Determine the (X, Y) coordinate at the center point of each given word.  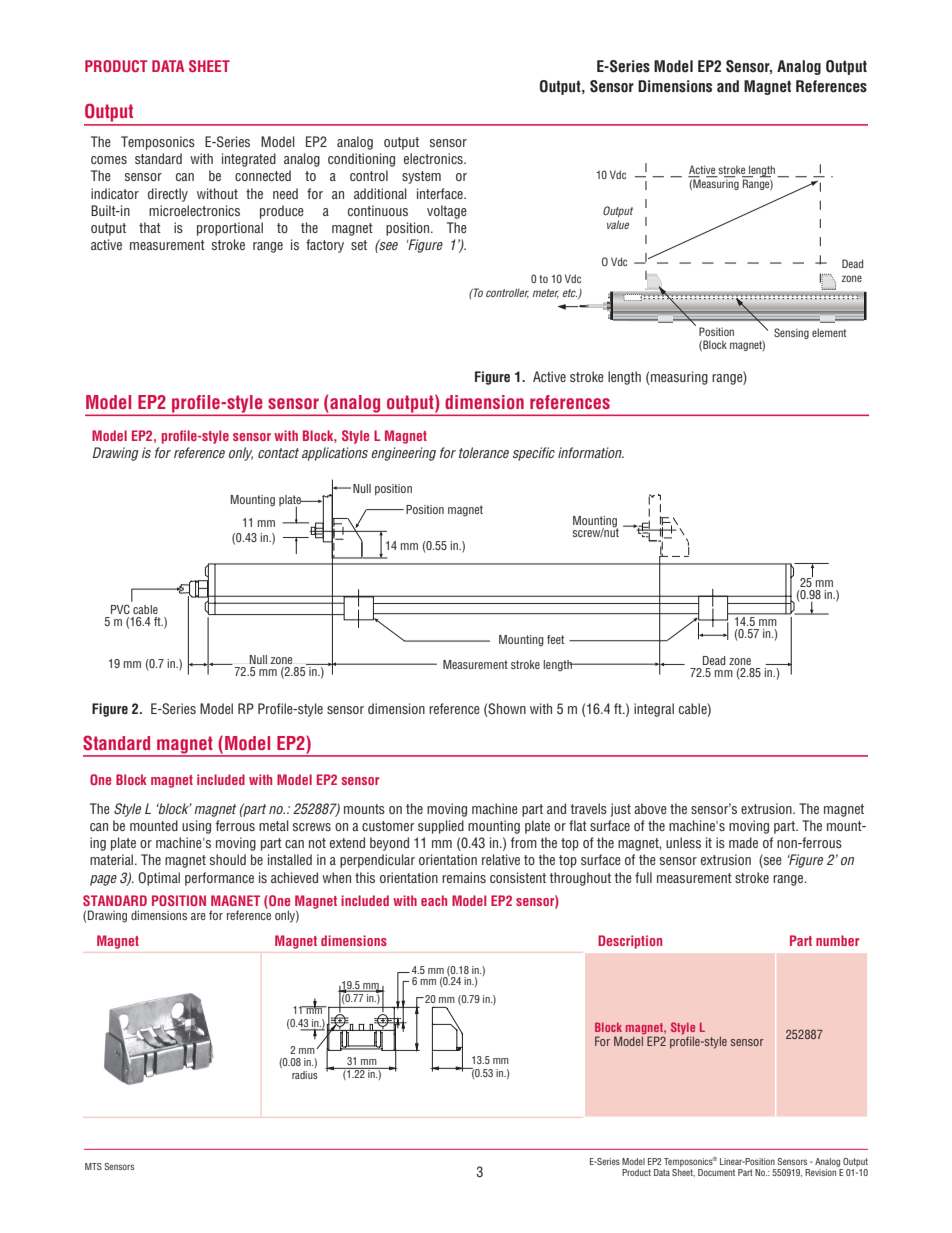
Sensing (791, 333)
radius (305, 1075)
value (618, 224)
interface (441, 193)
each (434, 900)
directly (168, 195)
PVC (120, 609)
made (743, 842)
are (198, 916)
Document (716, 1172)
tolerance (484, 452)
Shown (507, 708)
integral (654, 710)
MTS (93, 1166)
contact (278, 453)
